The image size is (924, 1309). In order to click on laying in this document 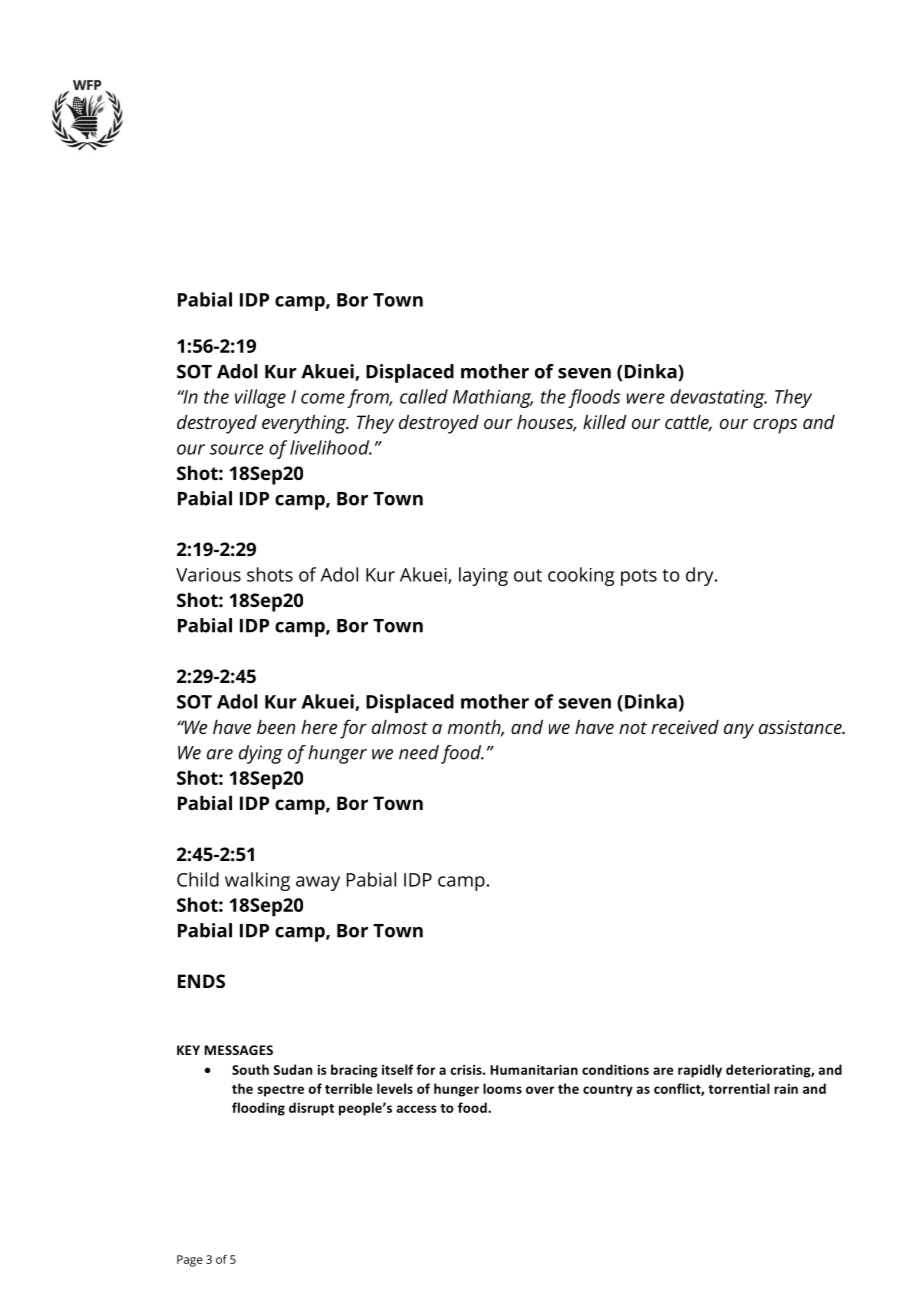, I will do `click(483, 576)`.
